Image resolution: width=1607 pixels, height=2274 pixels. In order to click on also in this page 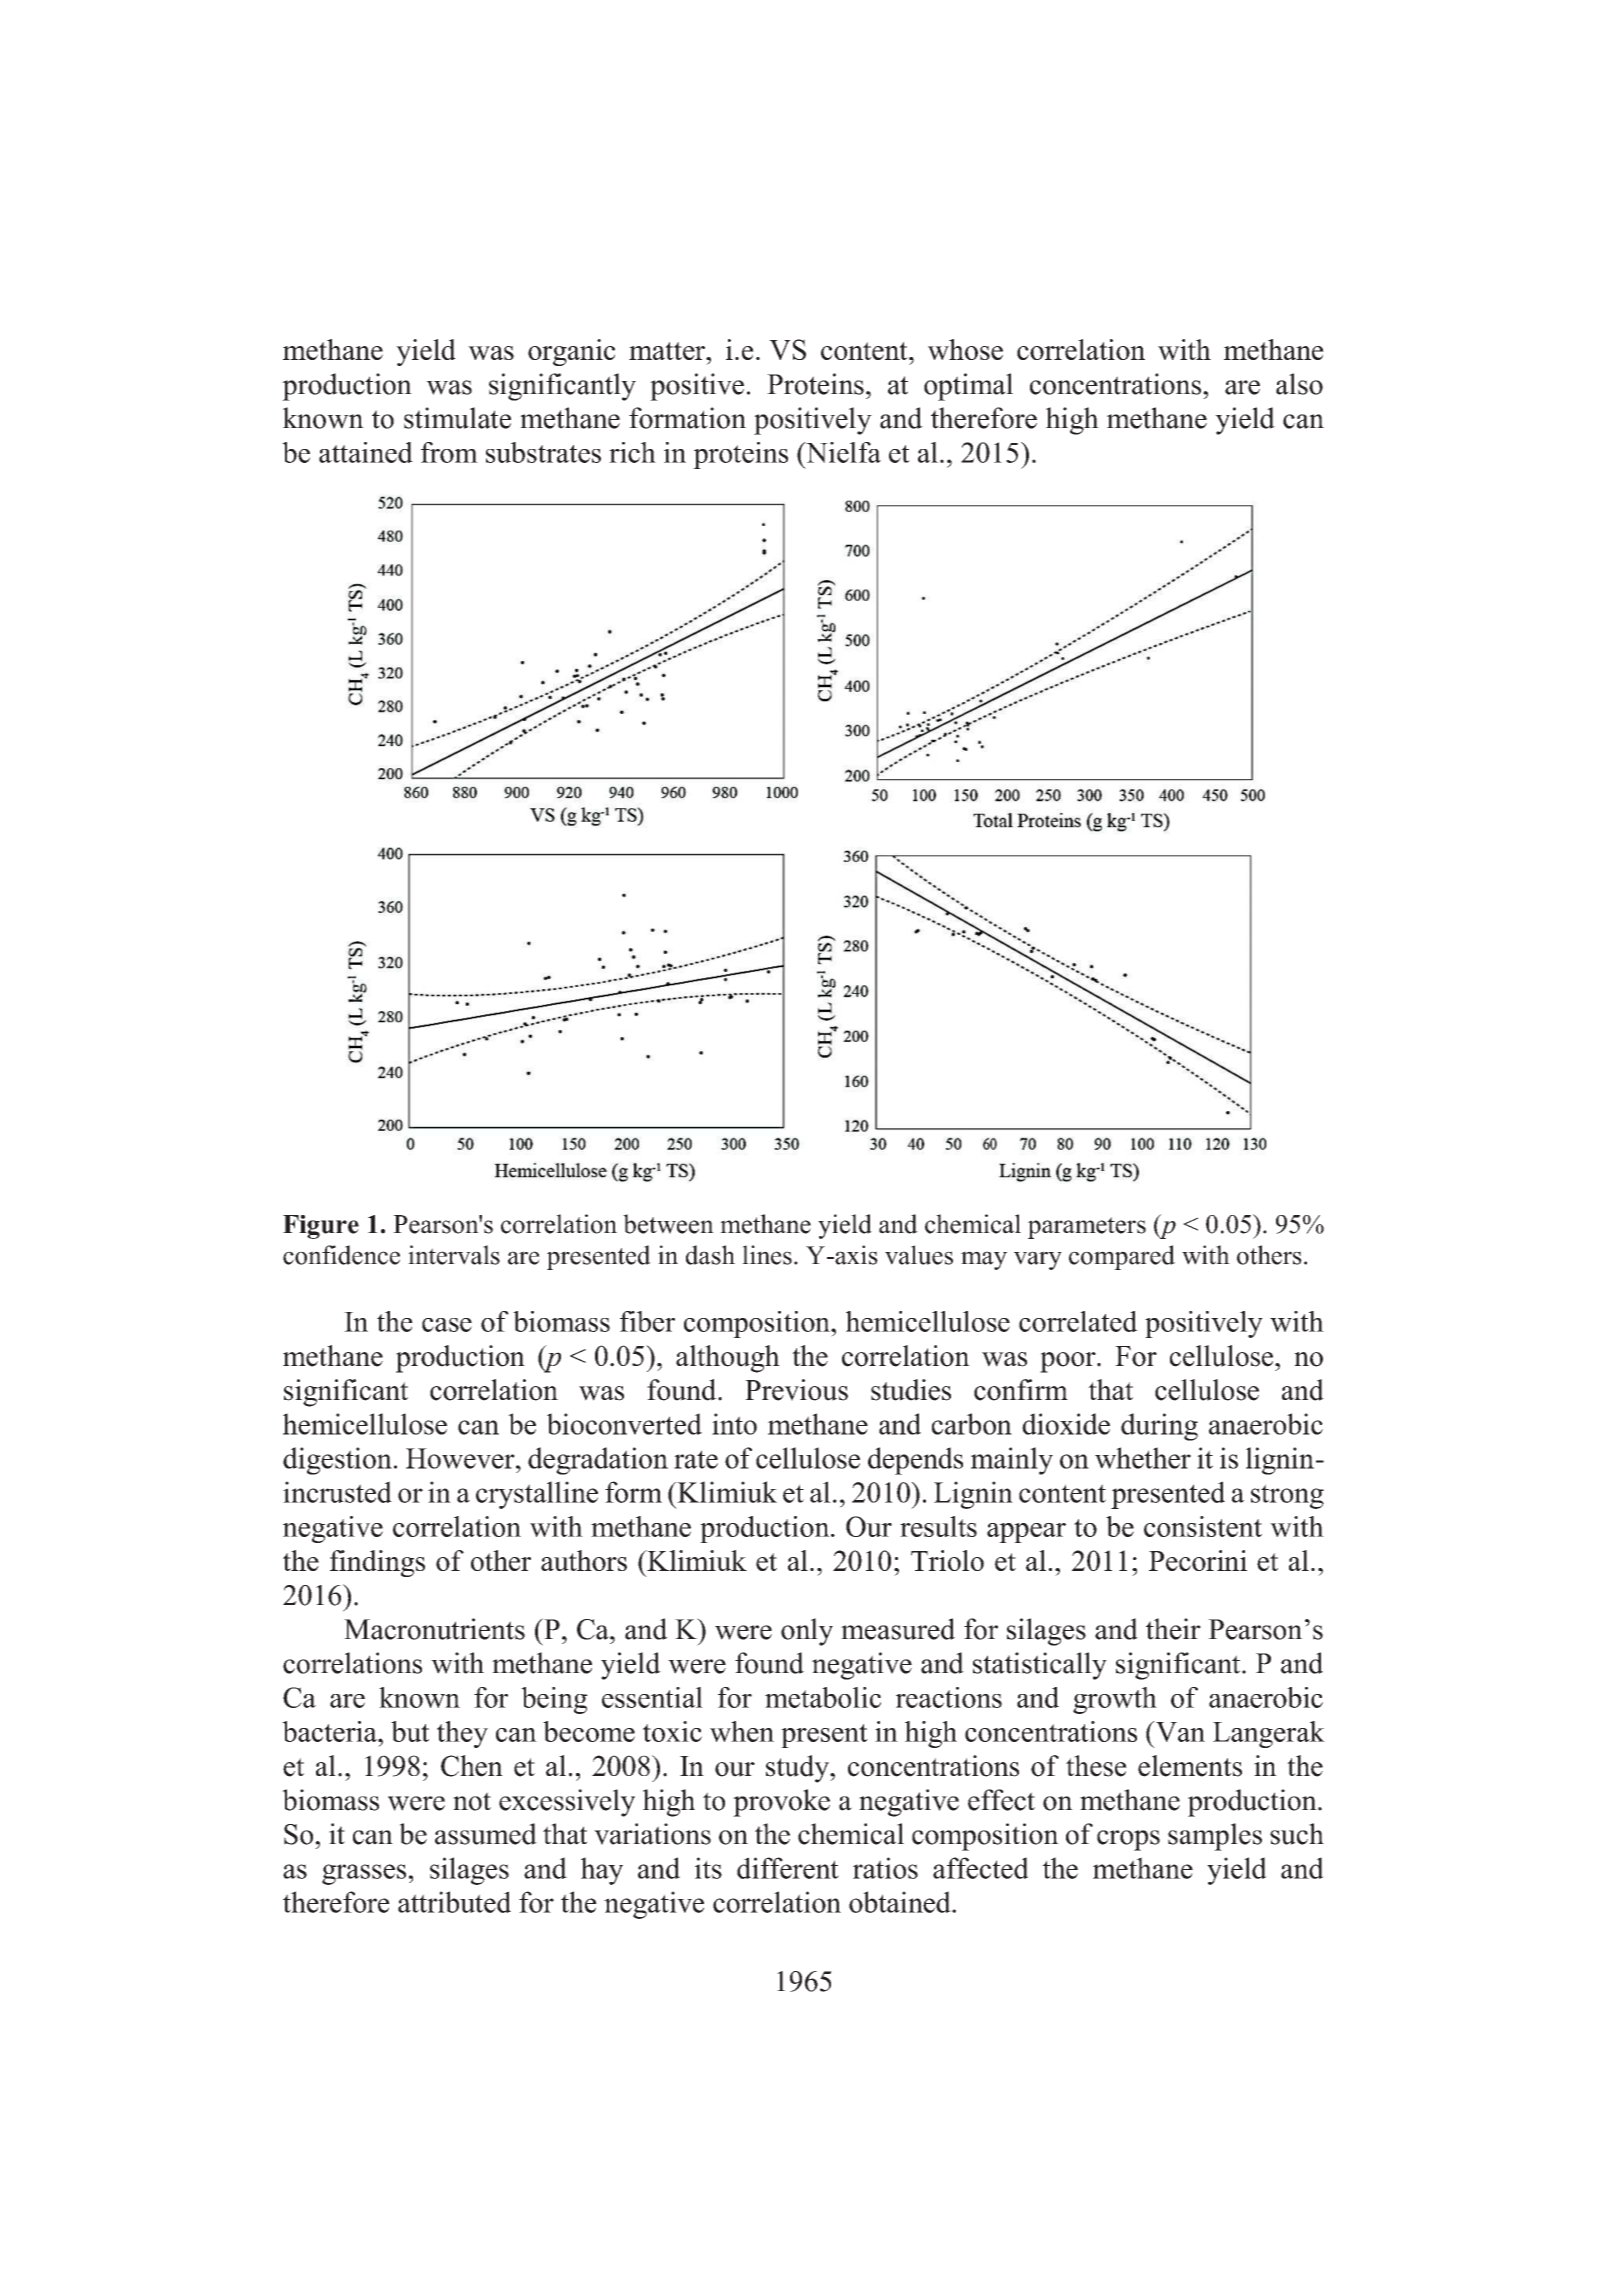, I will do `click(1299, 384)`.
